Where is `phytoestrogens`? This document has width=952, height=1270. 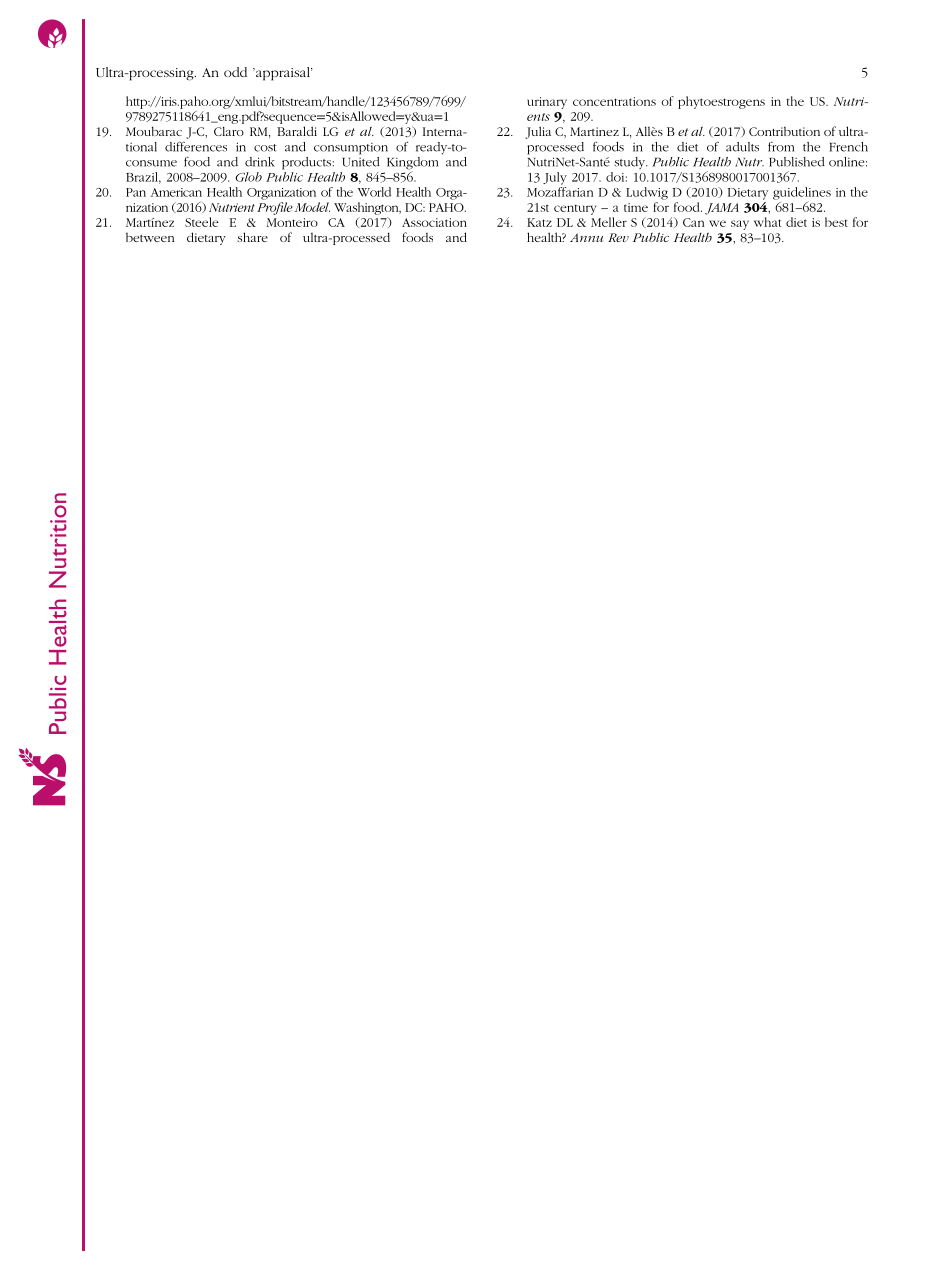 phytoestrogens is located at coordinates (721, 102).
